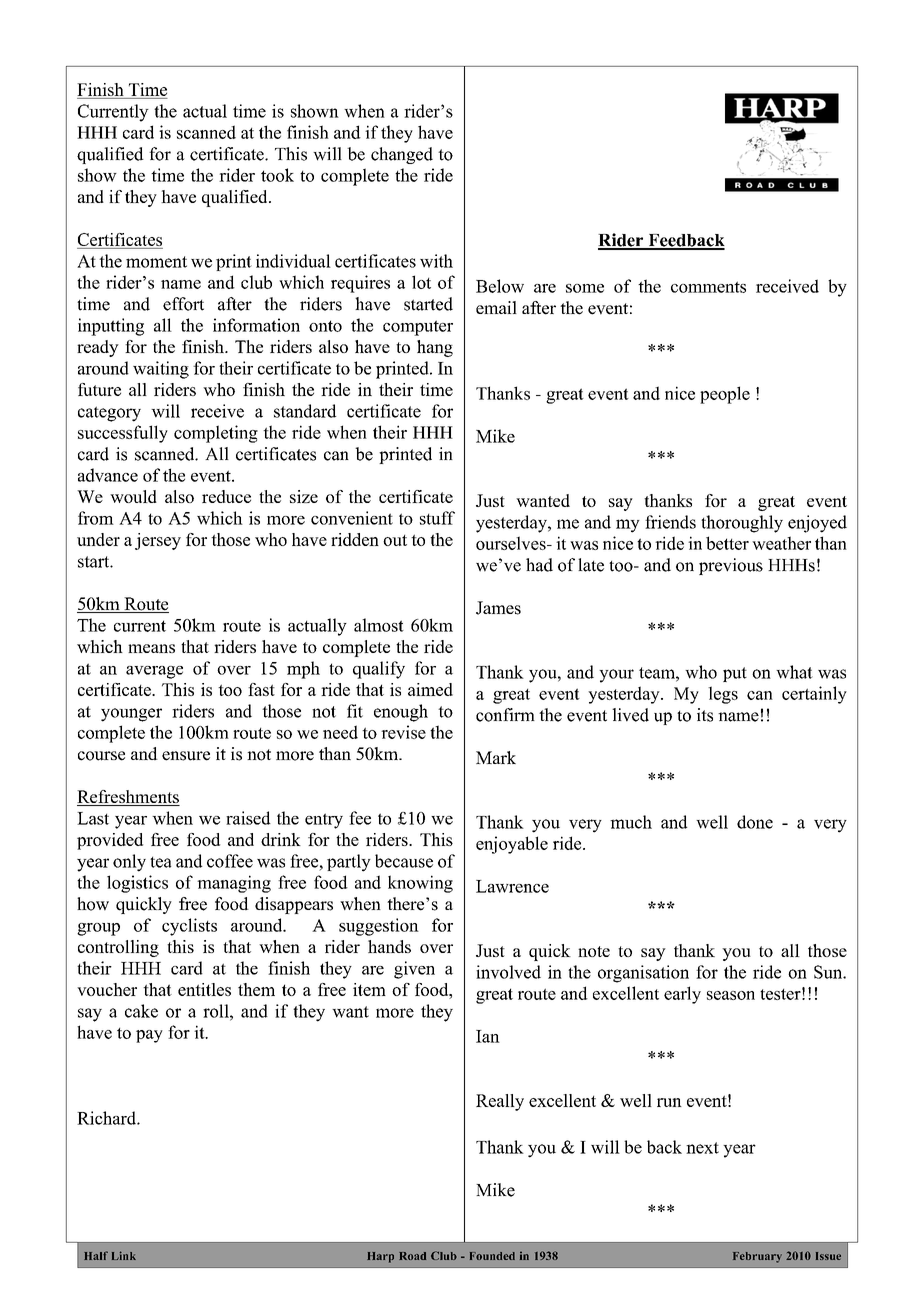 This screenshot has width=924, height=1308. Describe the element at coordinates (216, 434) in the screenshot. I see `completing` at that location.
